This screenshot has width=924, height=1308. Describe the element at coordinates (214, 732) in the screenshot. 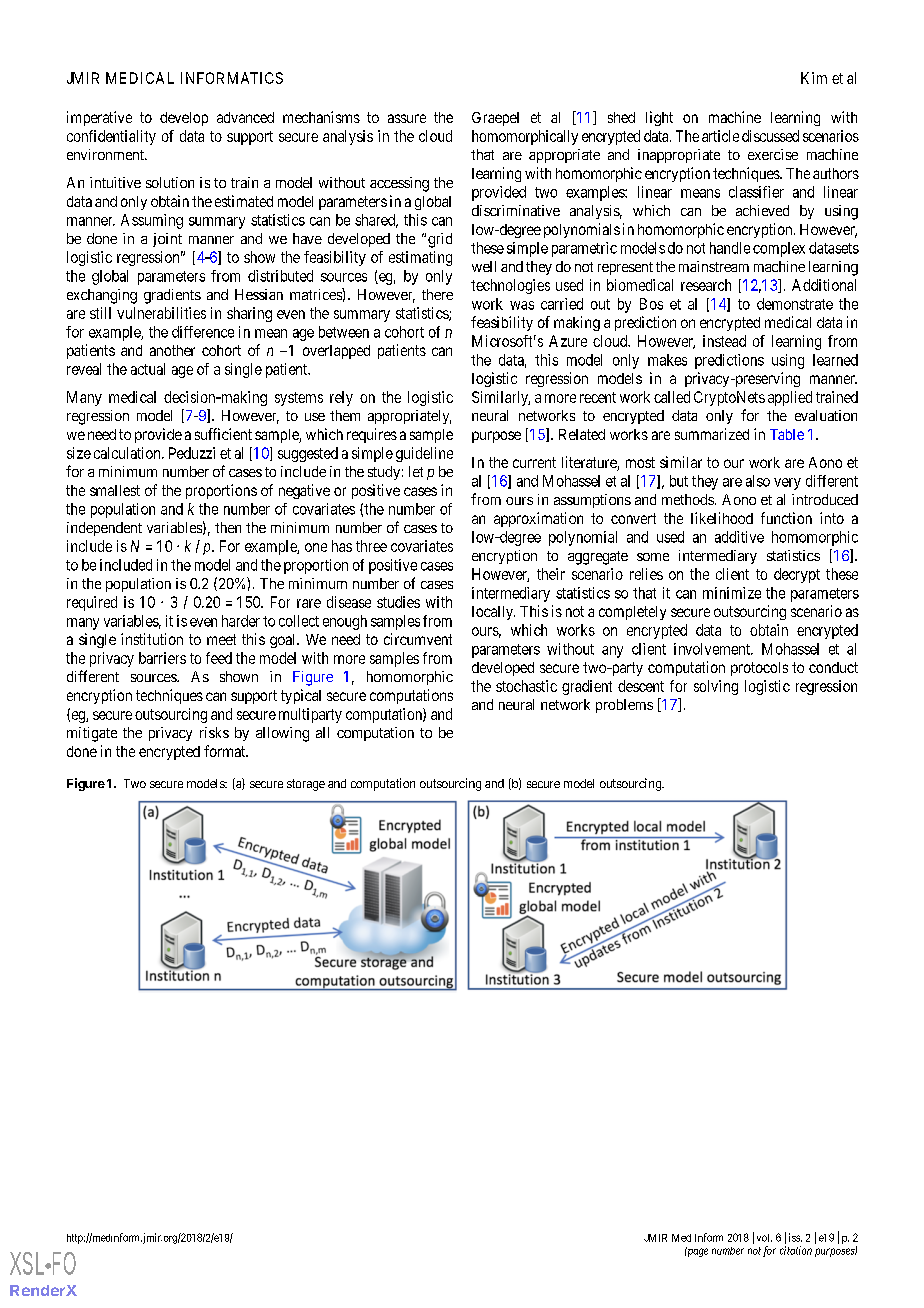

I see `risks` at that location.
